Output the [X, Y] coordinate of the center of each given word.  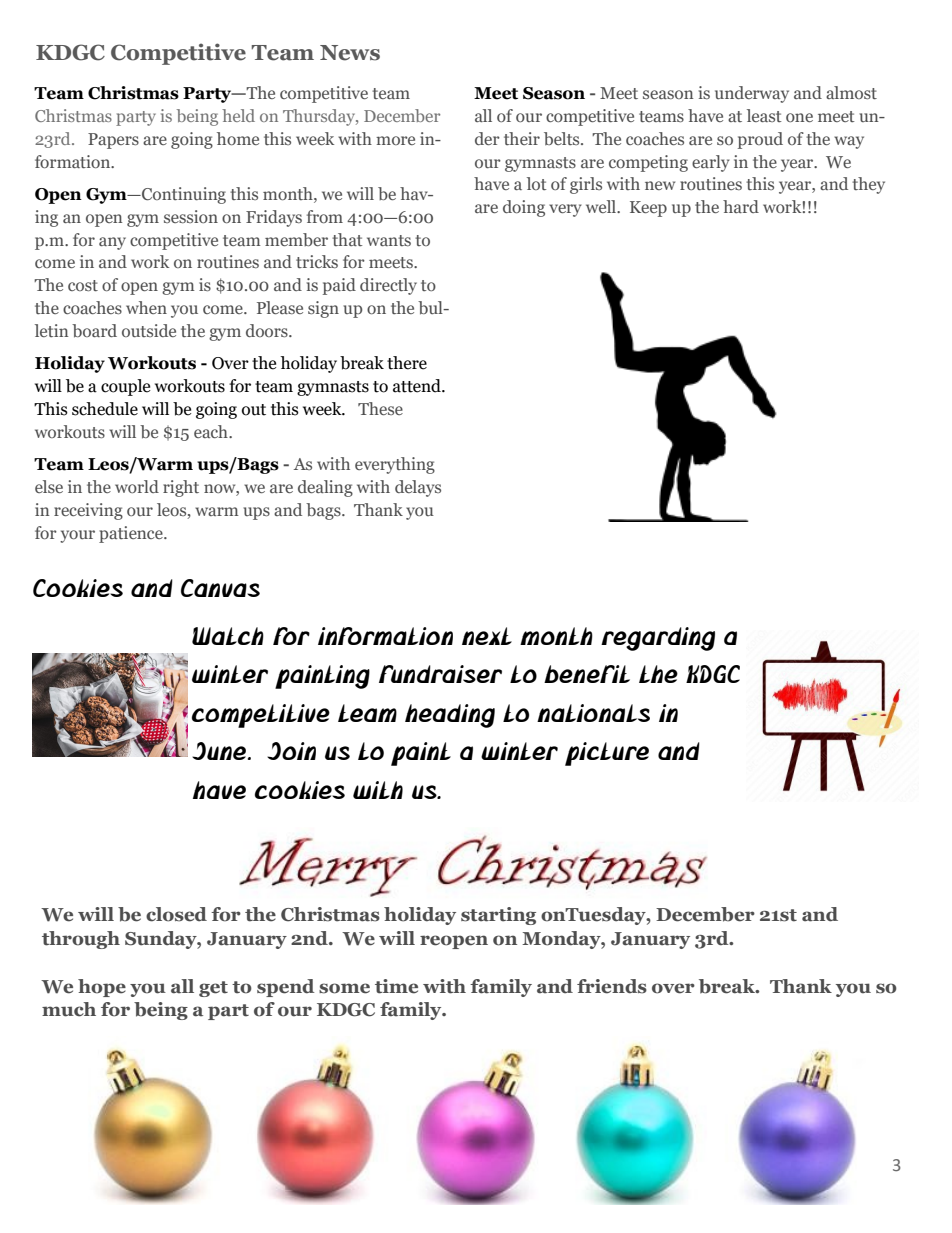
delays [418, 488]
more [395, 140]
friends [612, 986]
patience [132, 534]
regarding [658, 639]
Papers [113, 141]
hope [102, 988]
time [396, 986]
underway [752, 94]
